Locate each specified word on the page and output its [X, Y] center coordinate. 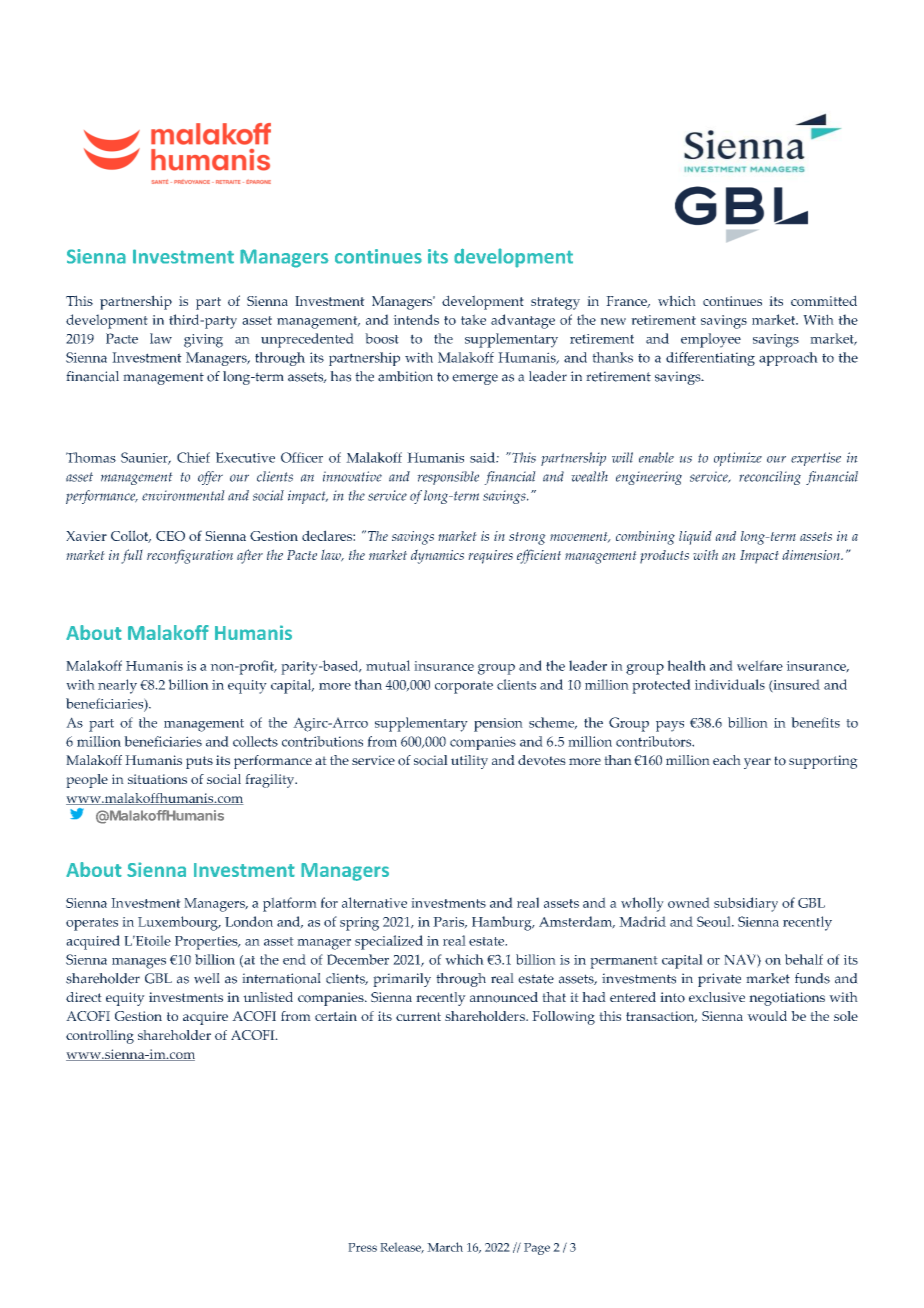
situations [157, 779]
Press [362, 1247]
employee [711, 340]
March [445, 1247]
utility [469, 762]
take [473, 319]
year [757, 763]
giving [203, 341]
